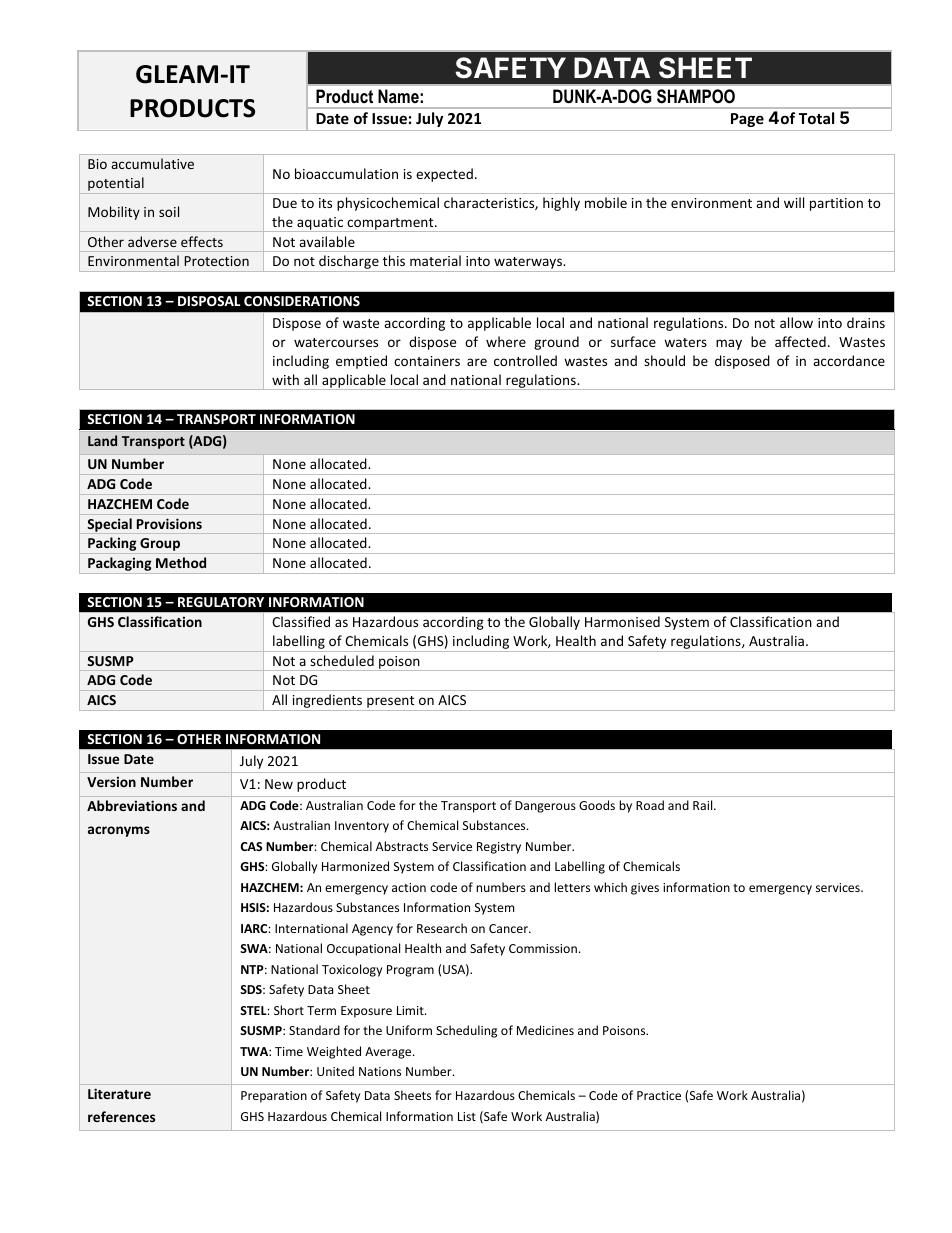 This page has width=952, height=1233. What do you see at coordinates (659, 1095) in the page?
I see `Practice` at bounding box center [659, 1095].
